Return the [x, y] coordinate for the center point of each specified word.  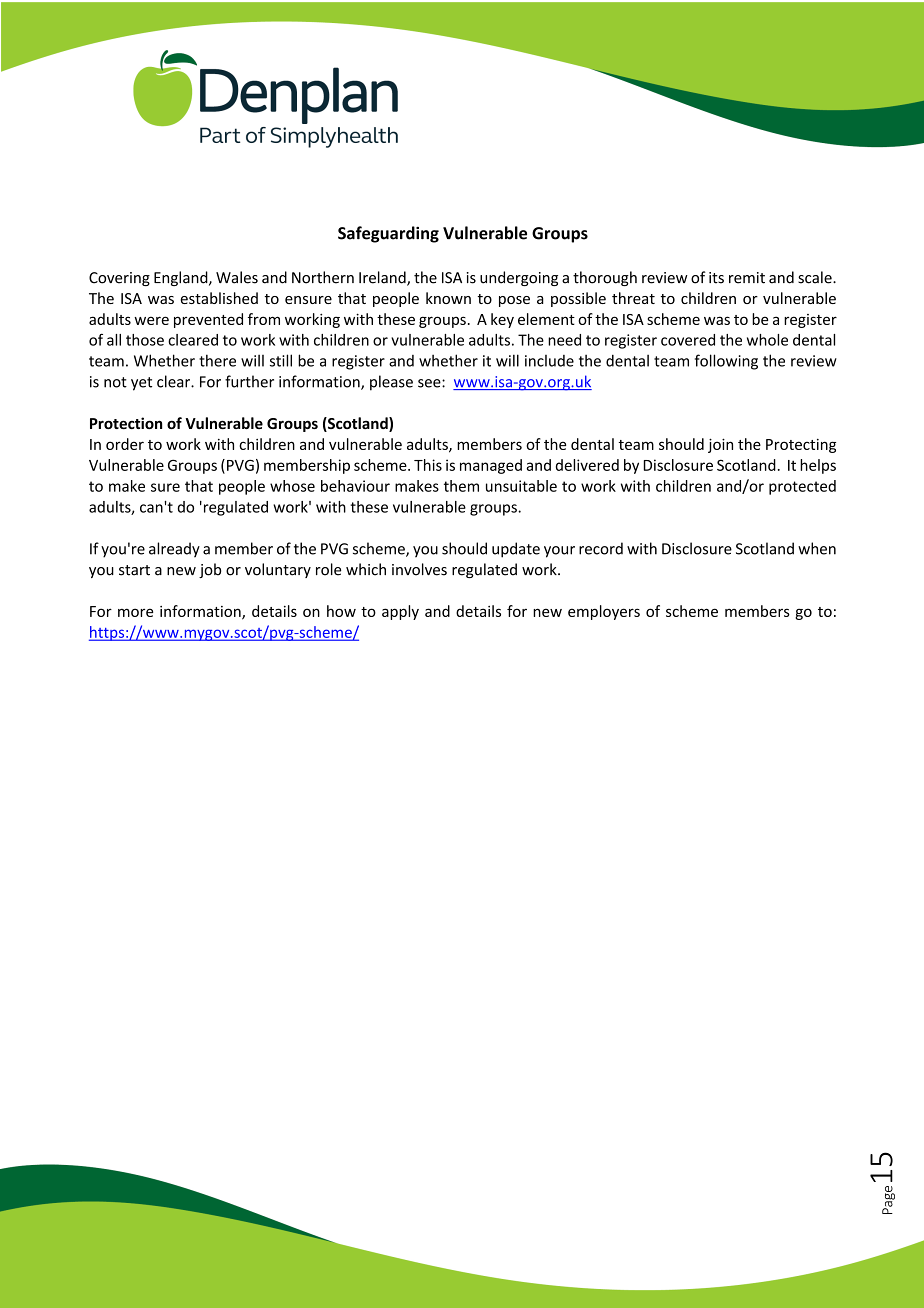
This [428, 465]
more [135, 612]
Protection [126, 423]
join [720, 445]
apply [400, 612]
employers [604, 612]
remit [747, 278]
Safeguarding [388, 234]
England [182, 278]
